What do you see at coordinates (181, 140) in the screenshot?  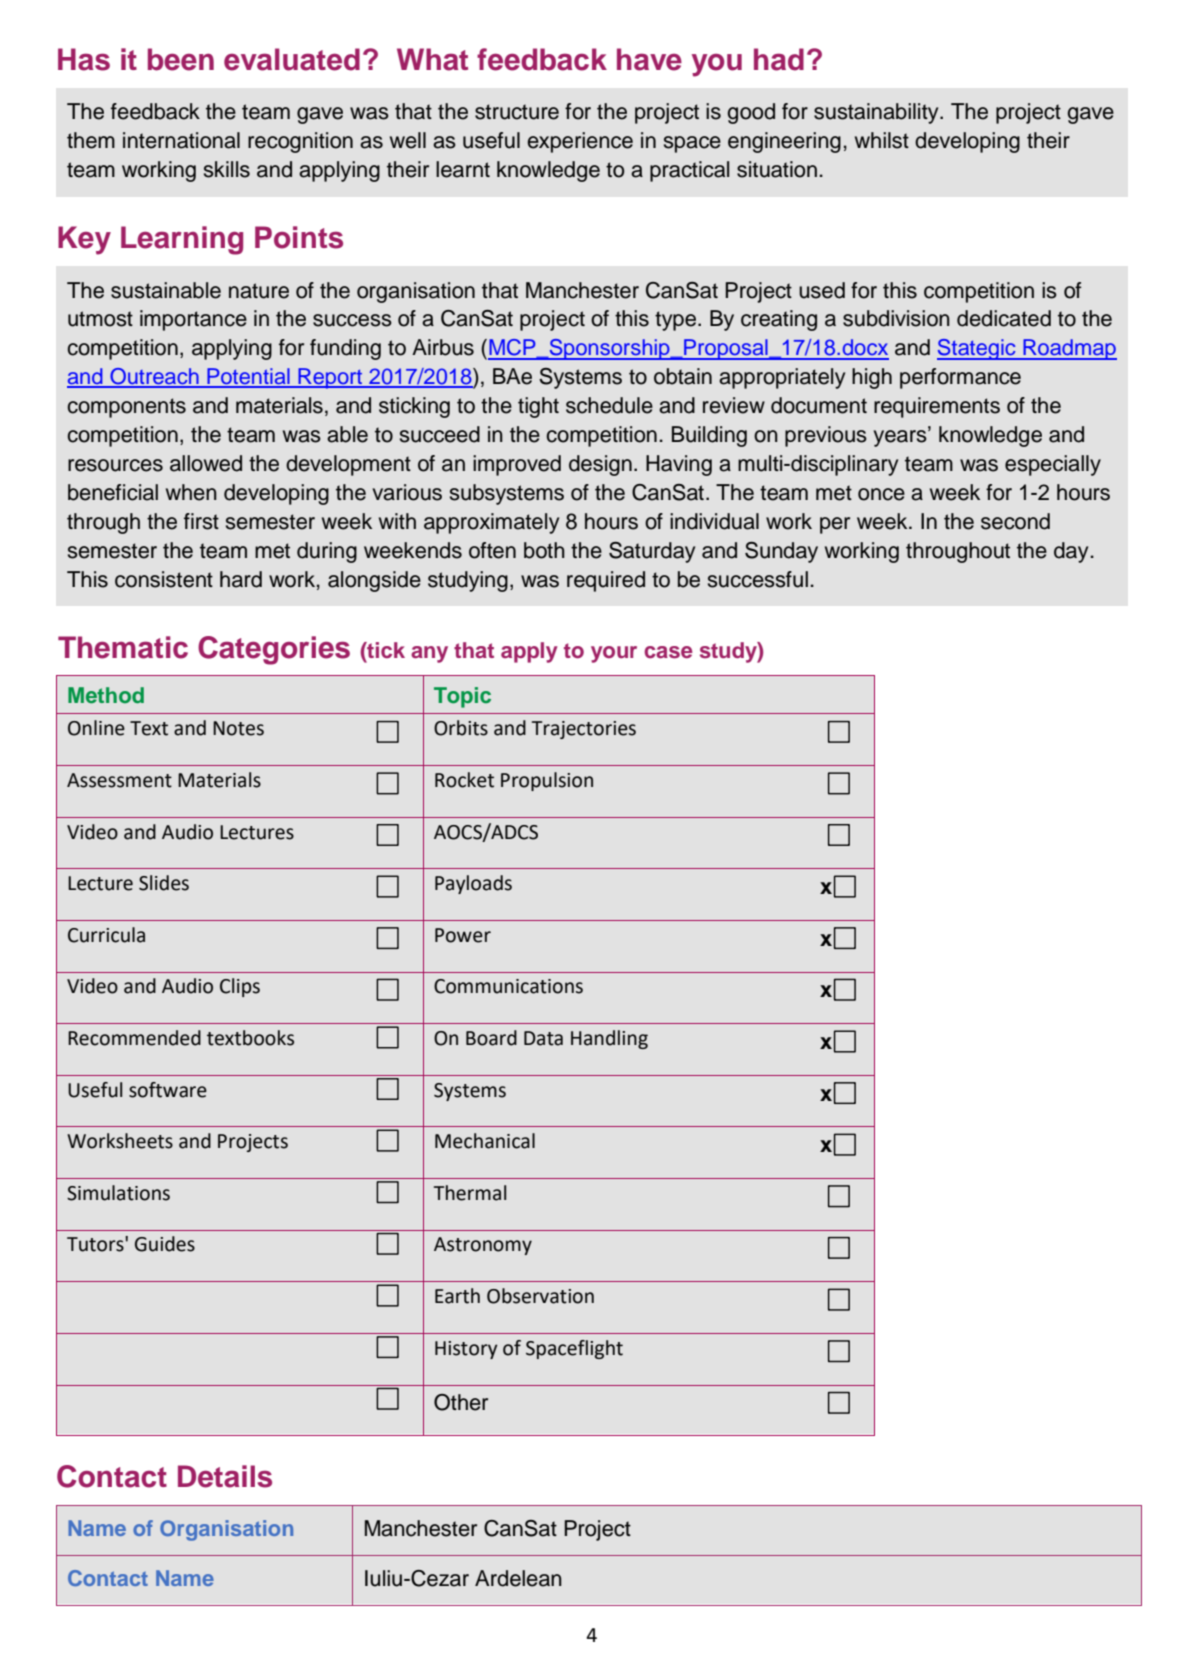 I see `international` at bounding box center [181, 140].
